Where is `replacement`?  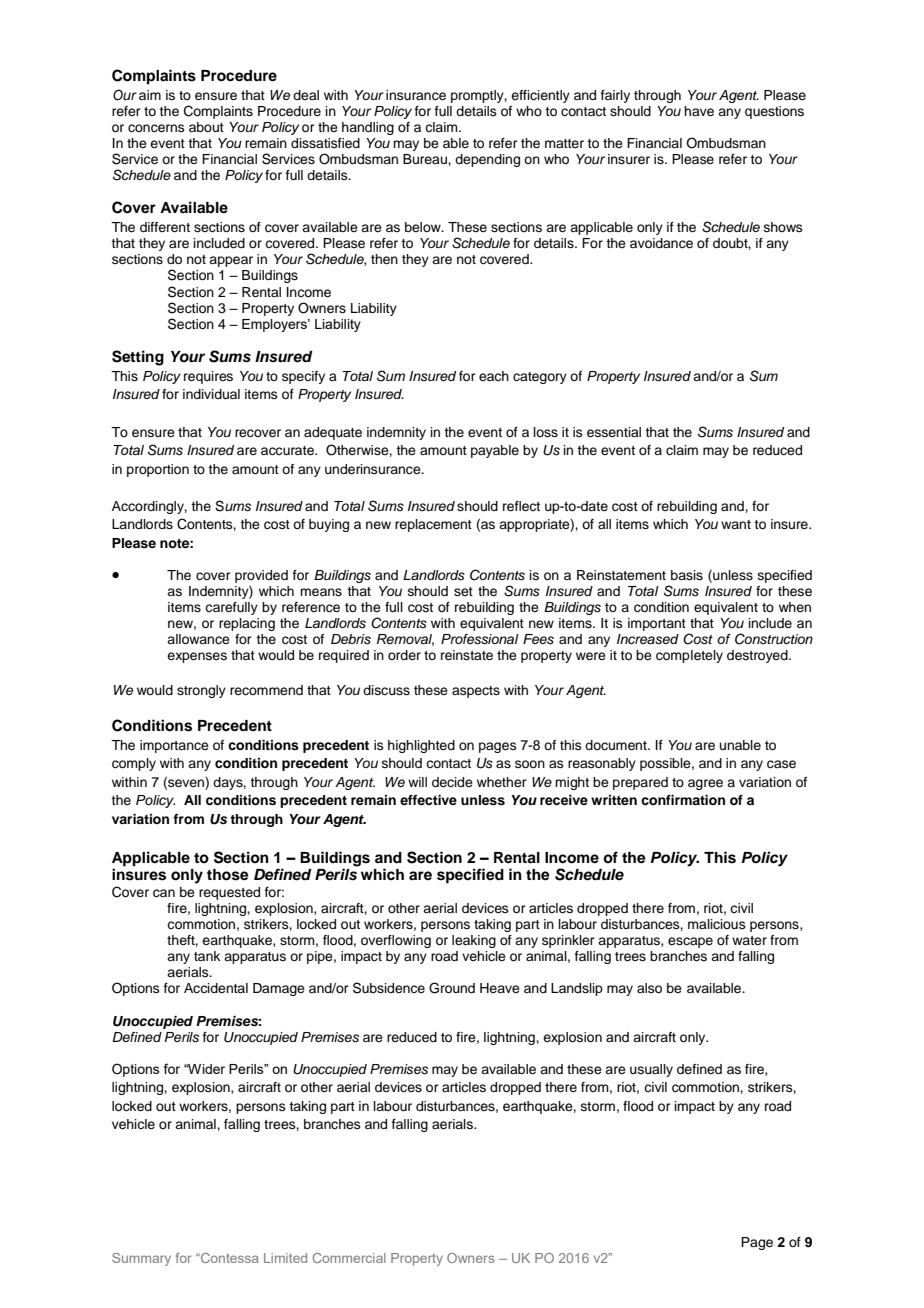 replacement is located at coordinates (433, 525).
